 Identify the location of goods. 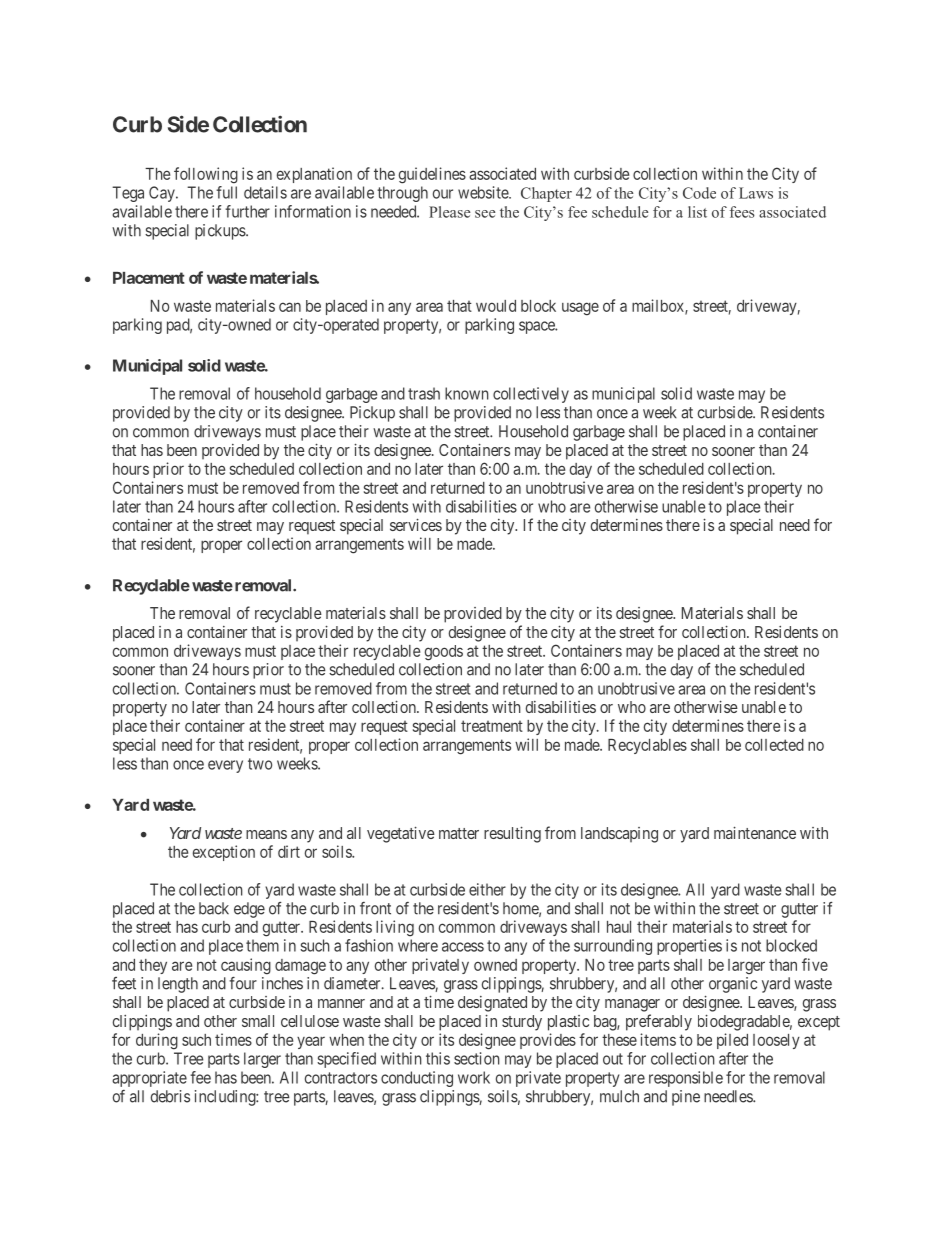
(444, 653).
